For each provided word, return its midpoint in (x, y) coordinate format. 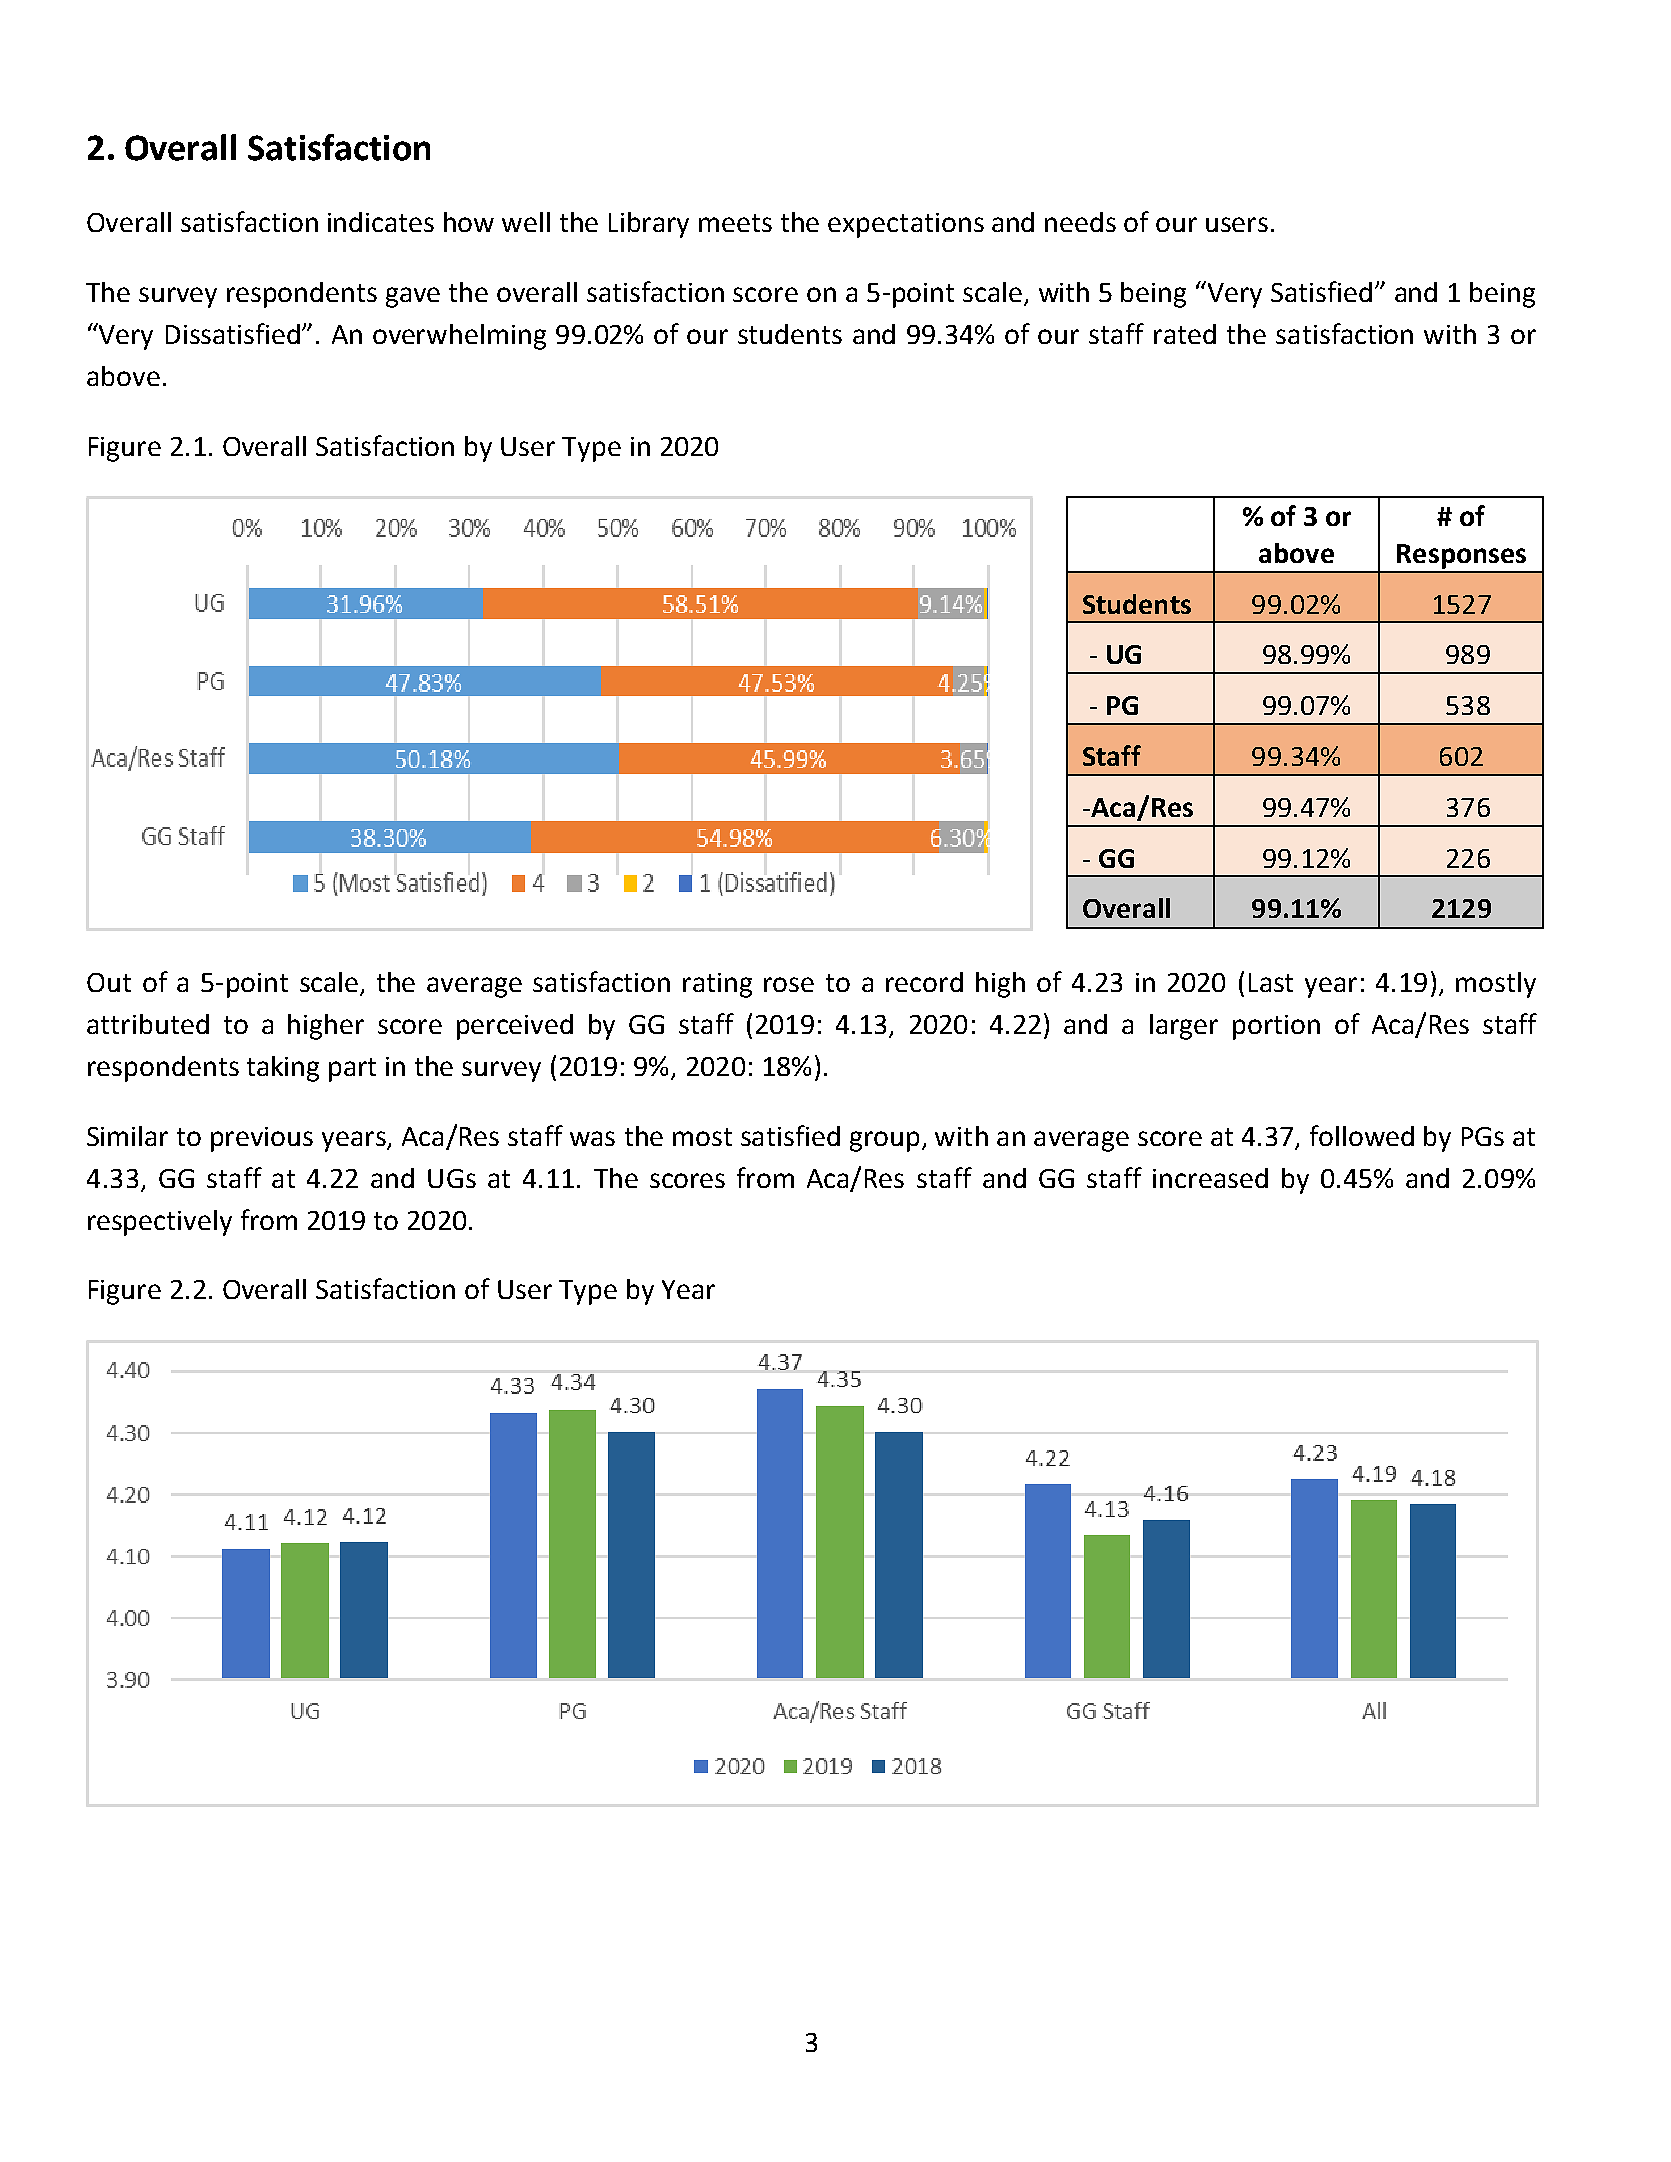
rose (789, 984)
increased (1210, 1178)
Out (109, 982)
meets (735, 223)
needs (1080, 222)
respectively (160, 1223)
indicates (381, 222)
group (884, 1141)
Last (1271, 982)
